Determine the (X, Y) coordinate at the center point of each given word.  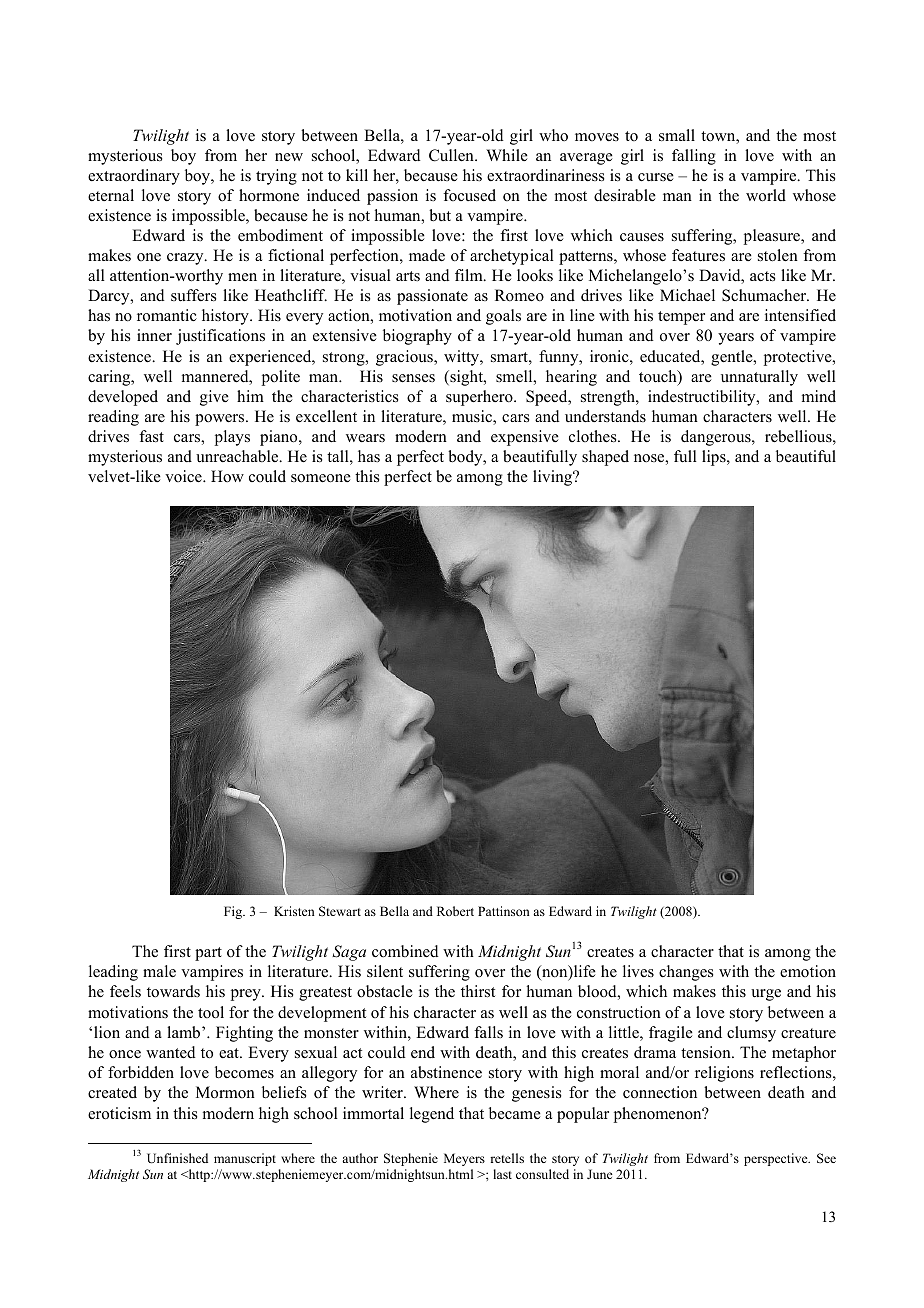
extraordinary (134, 177)
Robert (455, 911)
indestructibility (703, 398)
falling (694, 157)
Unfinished (177, 1158)
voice (184, 476)
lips (715, 458)
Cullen (452, 155)
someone (321, 478)
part (208, 954)
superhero (480, 398)
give (214, 398)
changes (686, 973)
